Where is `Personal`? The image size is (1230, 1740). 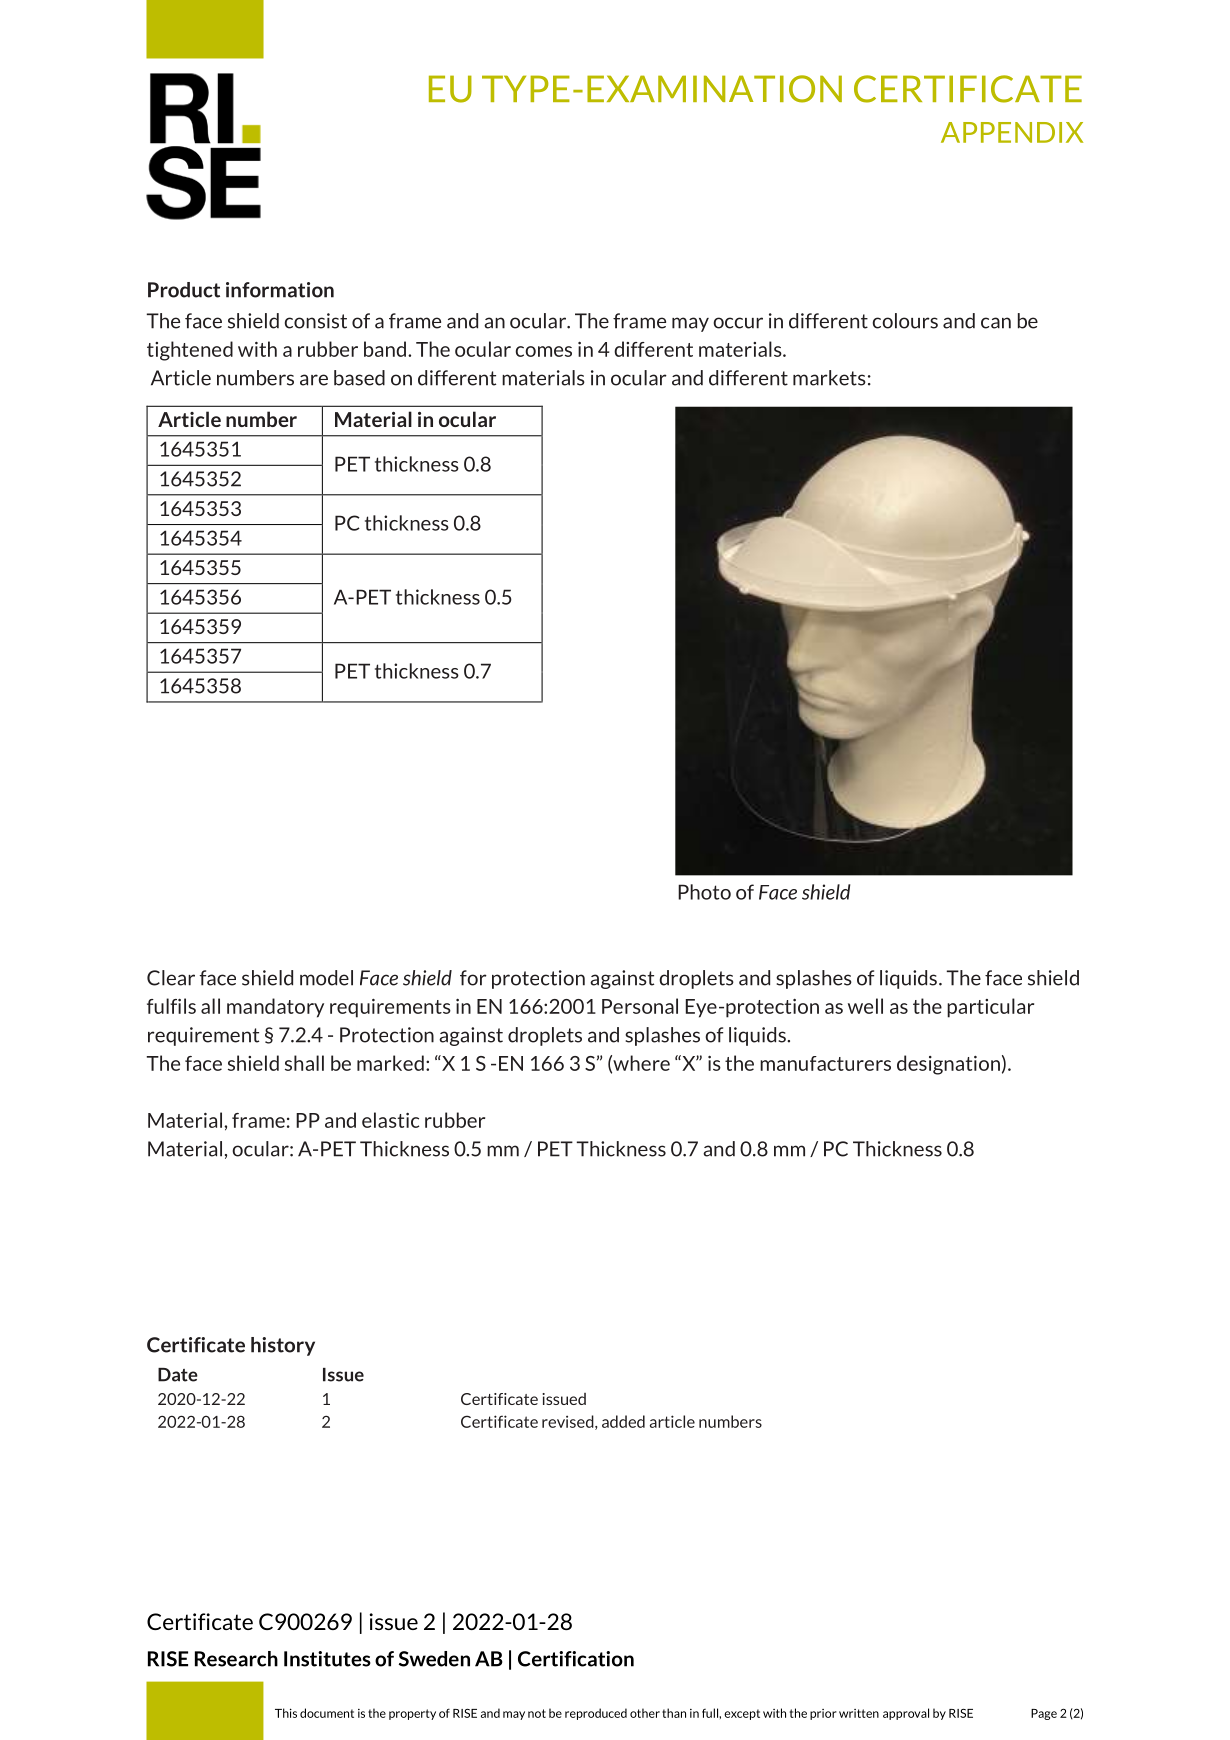
Personal is located at coordinates (640, 1006).
